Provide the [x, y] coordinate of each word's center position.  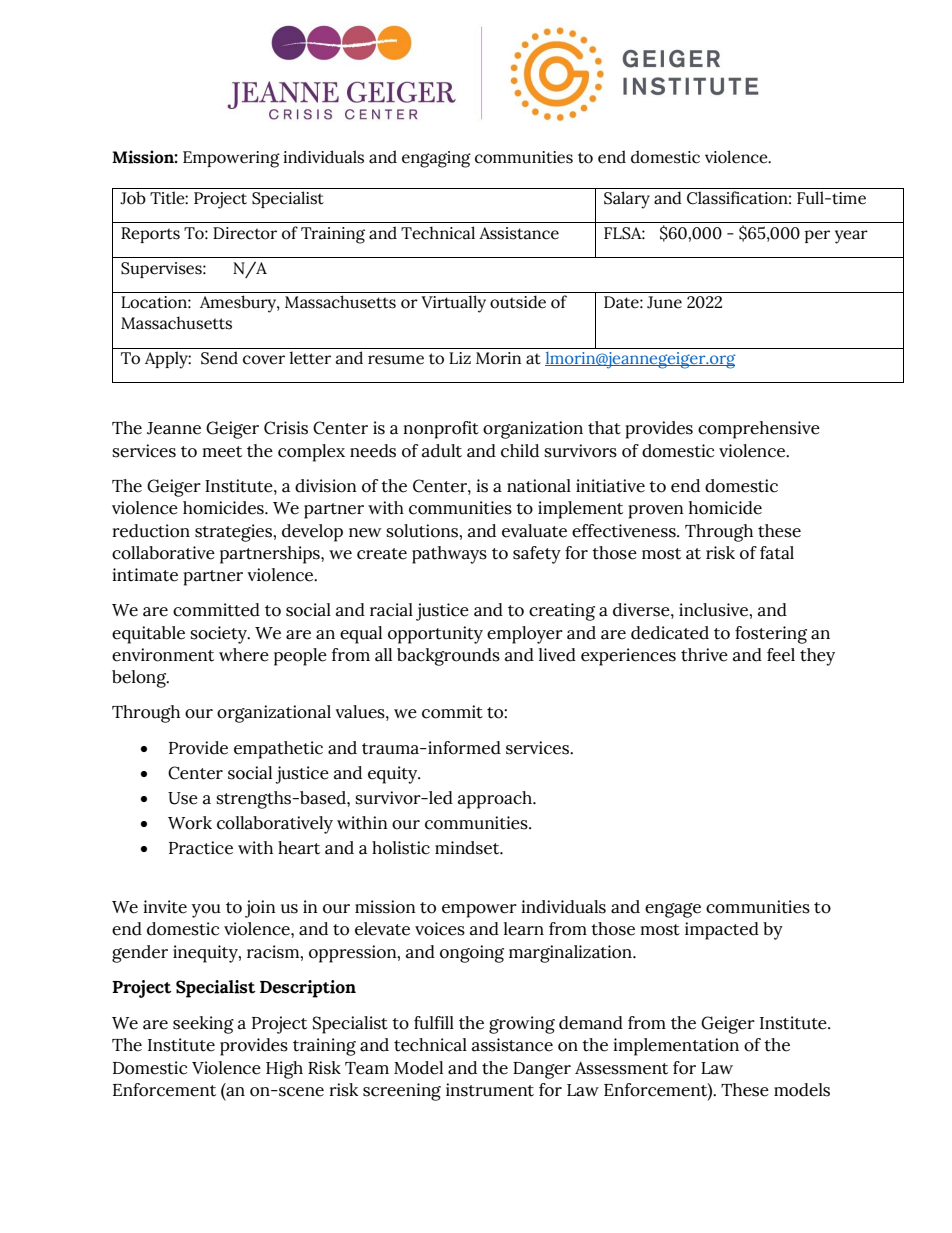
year [851, 237]
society [219, 635]
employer [525, 635]
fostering [771, 635]
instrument [490, 1090]
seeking [203, 1025]
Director [245, 233]
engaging [436, 159]
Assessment [621, 1068]
